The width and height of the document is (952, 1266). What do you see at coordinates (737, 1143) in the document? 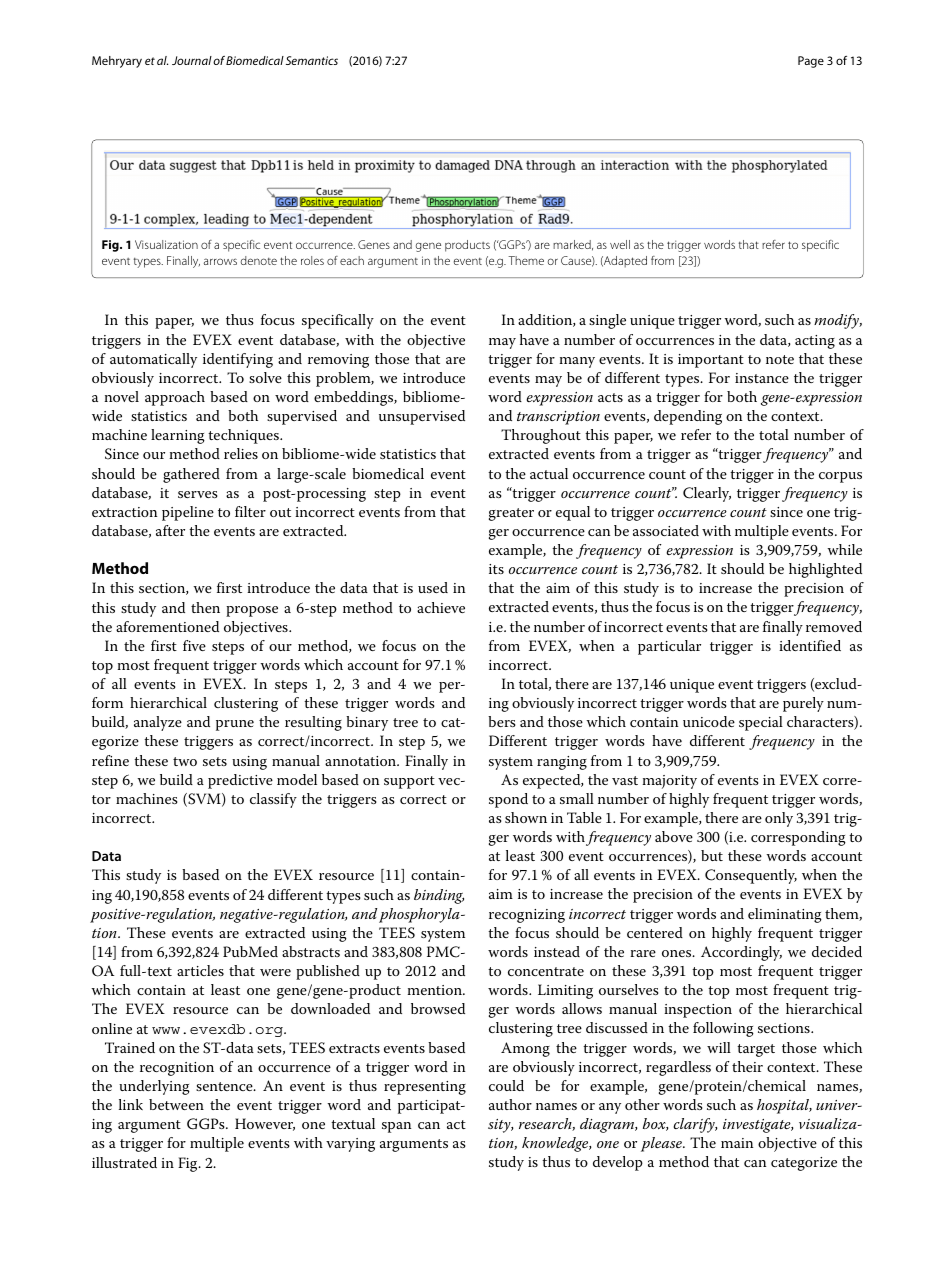
I see `main` at bounding box center [737, 1143].
